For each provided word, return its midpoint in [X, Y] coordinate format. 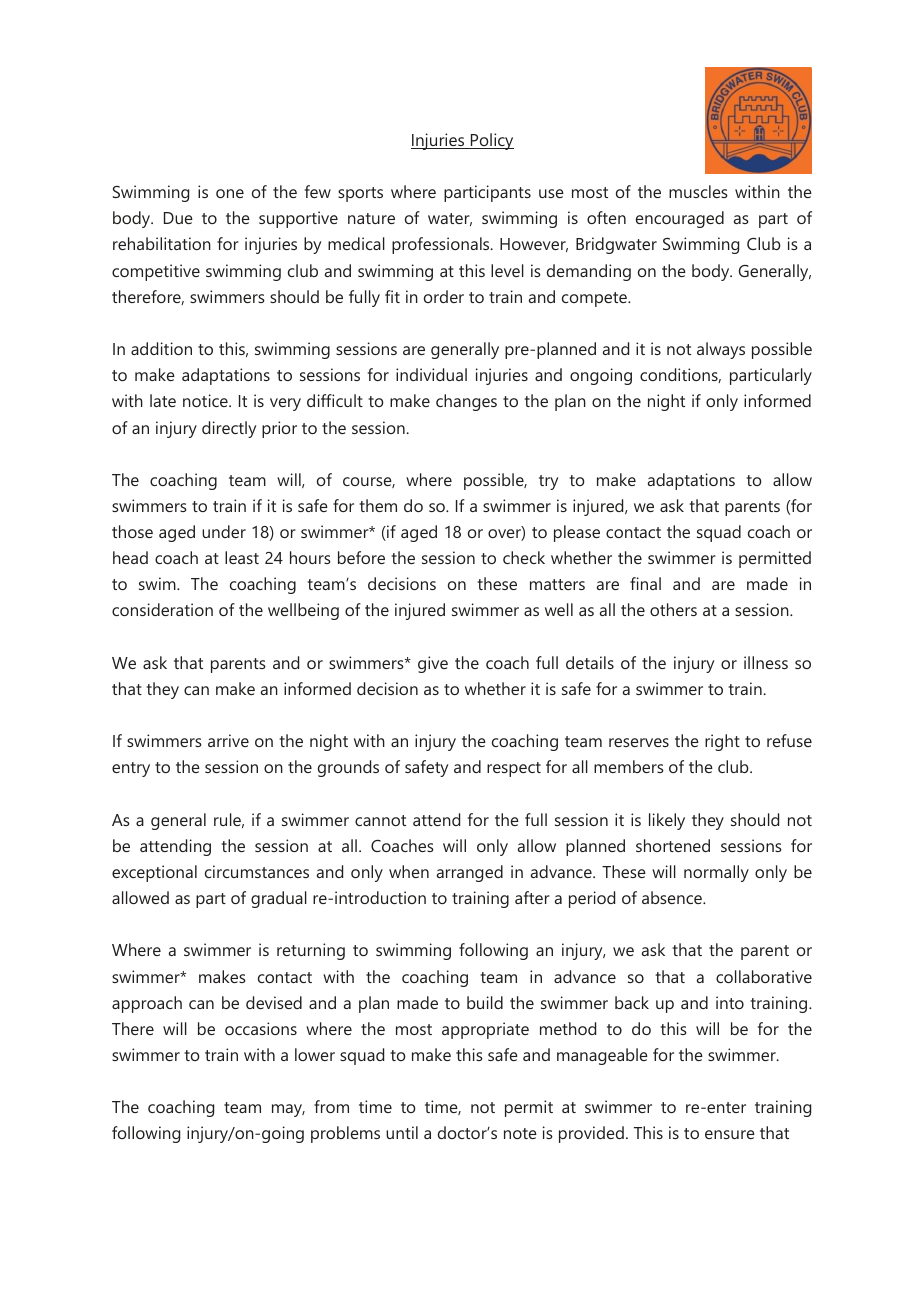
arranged [470, 873]
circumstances [257, 871]
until [402, 1132]
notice [206, 400]
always [721, 350]
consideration [162, 609]
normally [716, 873]
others [673, 609]
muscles [698, 191]
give [433, 664]
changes [466, 402]
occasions [261, 1028]
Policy [491, 141]
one [230, 193]
